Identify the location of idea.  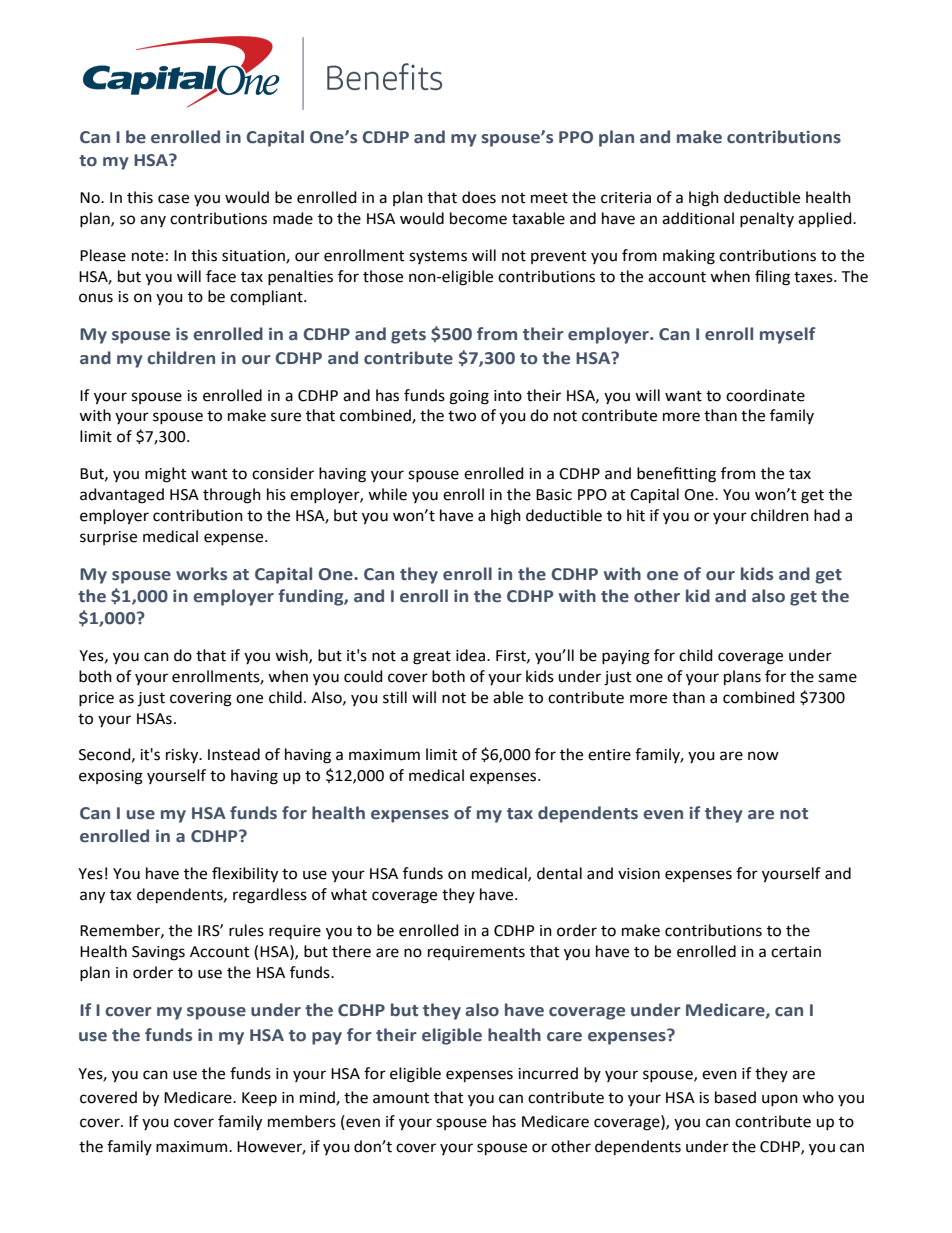
(472, 655).
